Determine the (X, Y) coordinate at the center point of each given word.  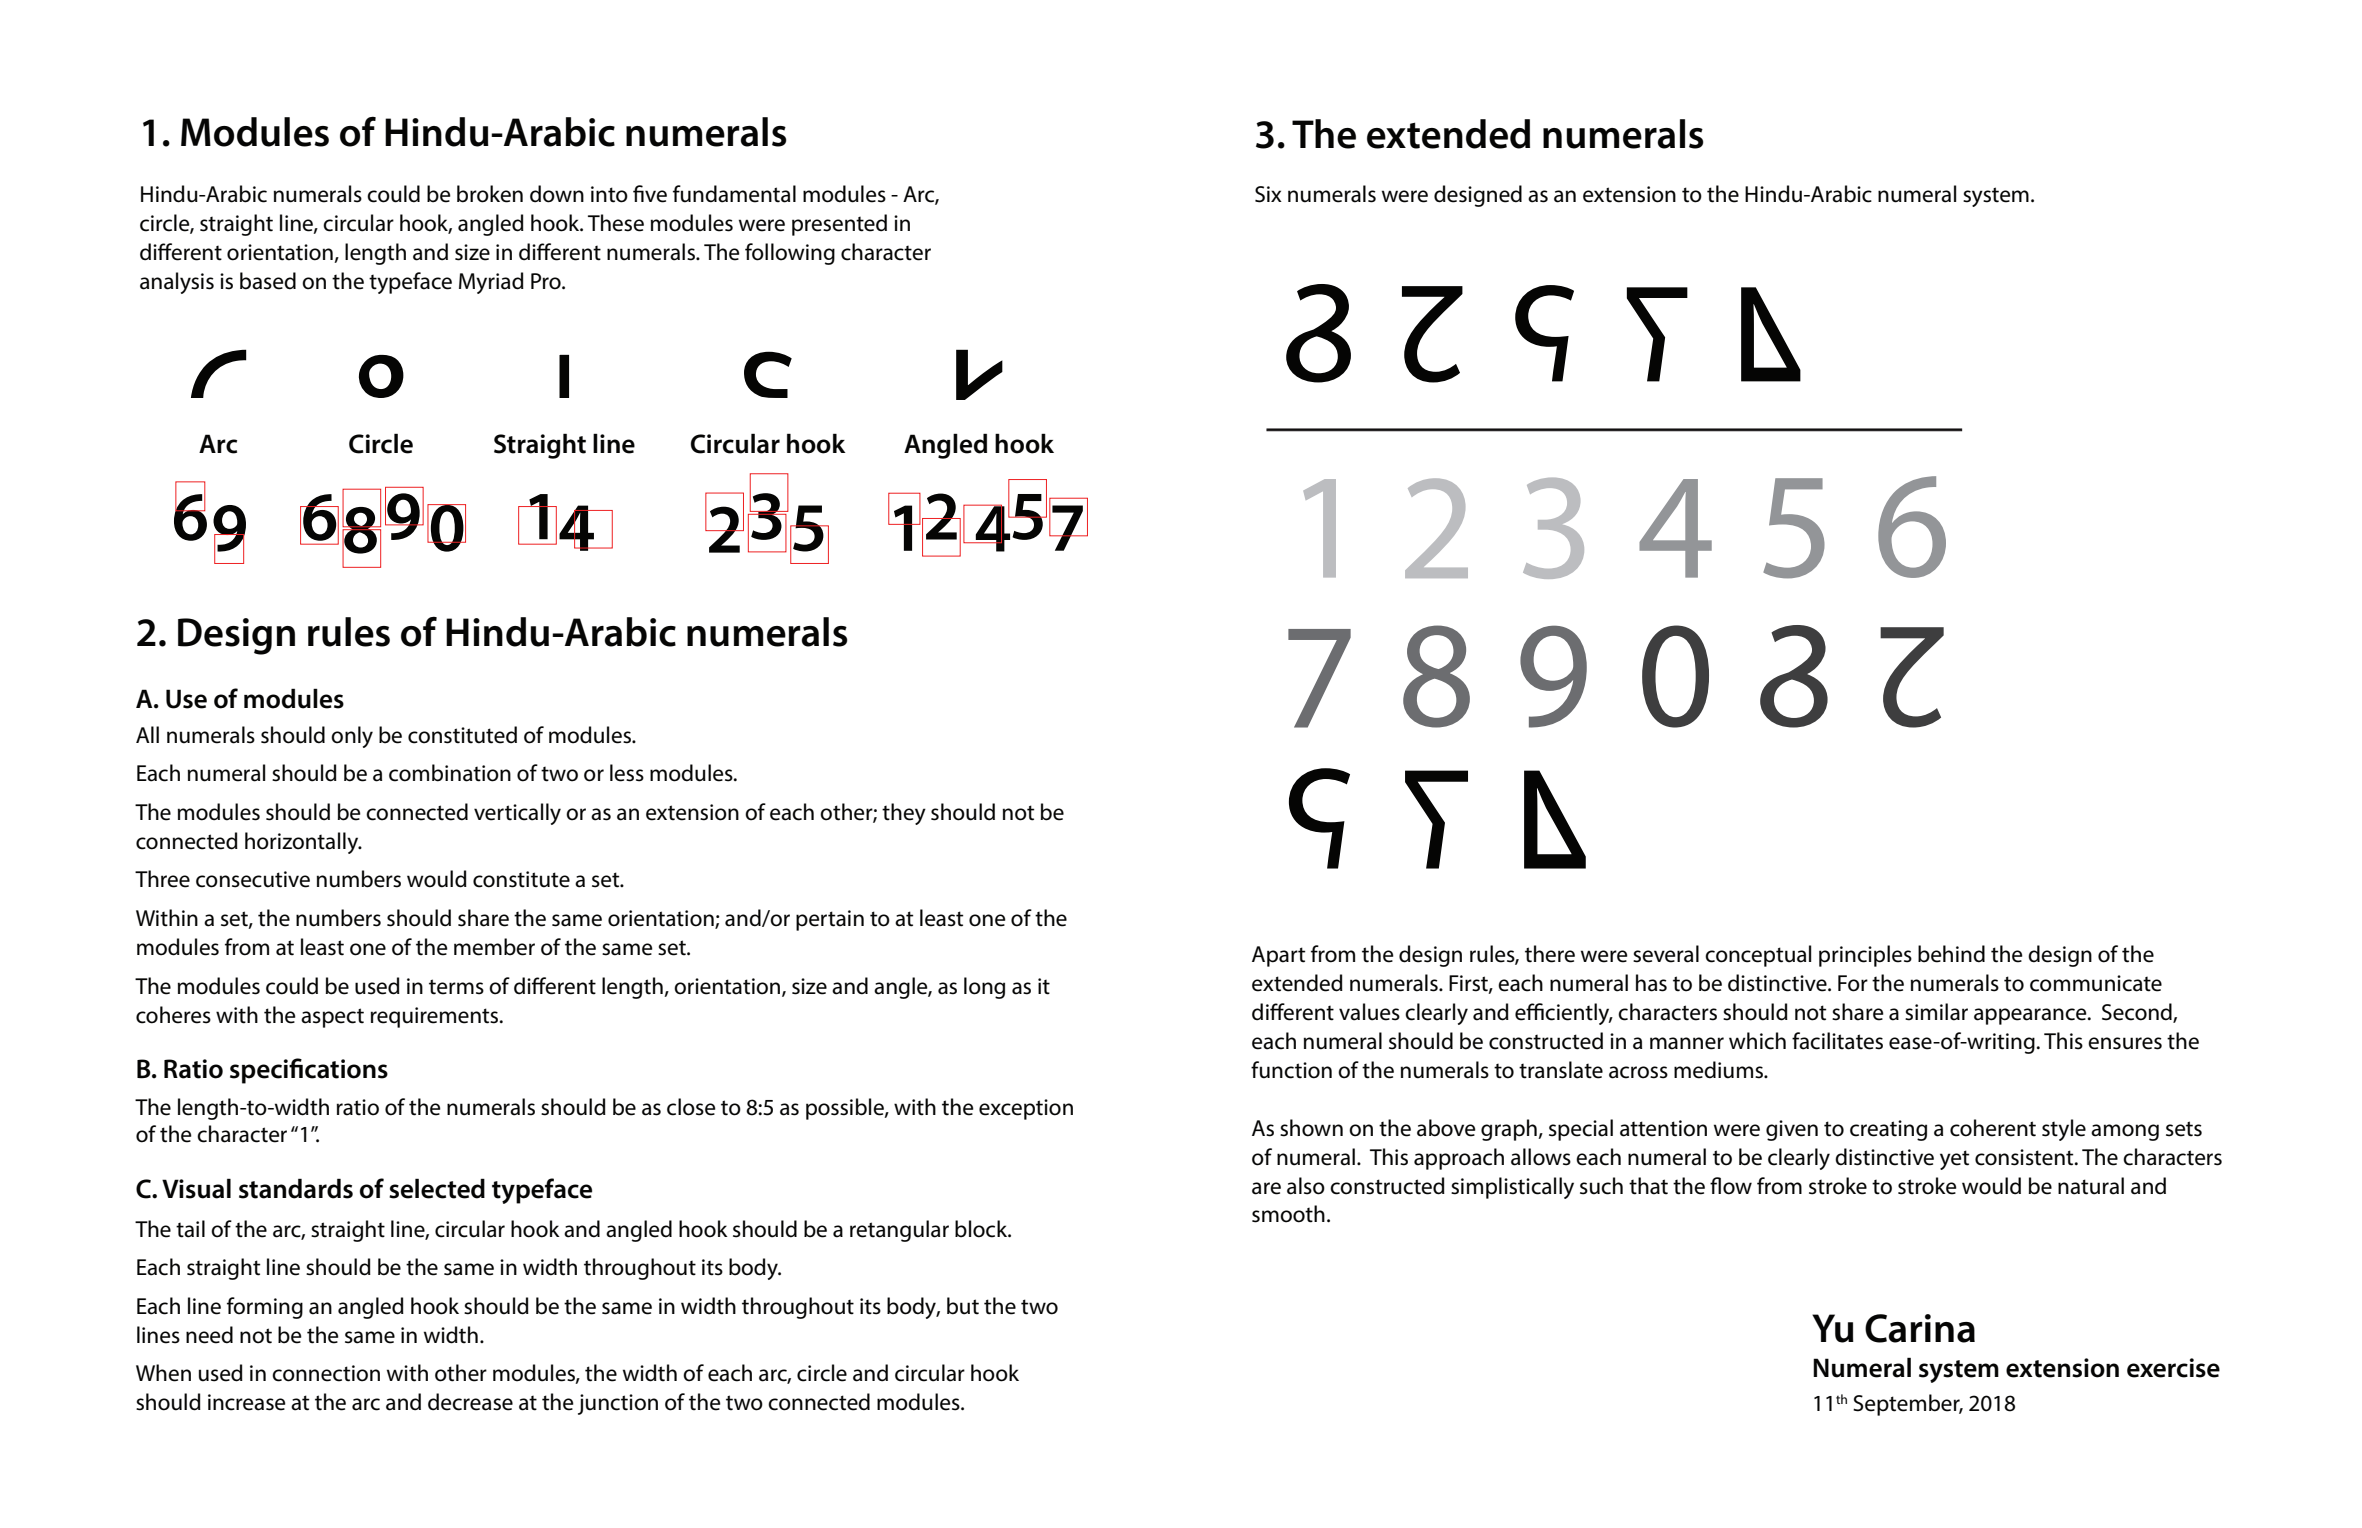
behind (1951, 954)
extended (1297, 983)
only (352, 737)
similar (1936, 1012)
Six (1268, 194)
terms (456, 987)
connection (326, 1373)
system (1996, 197)
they (904, 814)
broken (490, 194)
